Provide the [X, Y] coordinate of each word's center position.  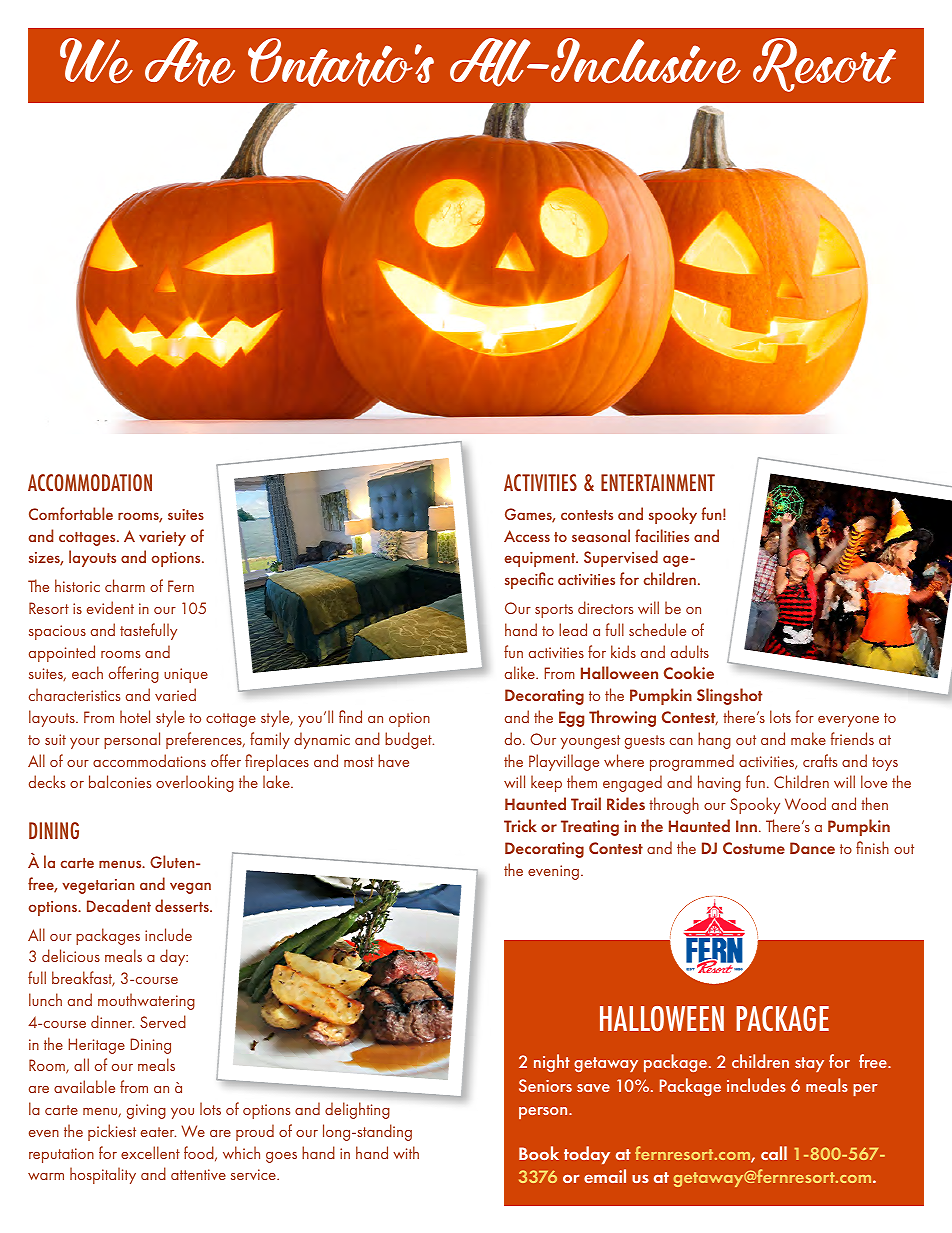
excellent [150, 1152]
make [808, 738]
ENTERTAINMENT [658, 482]
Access [527, 536]
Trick [520, 825]
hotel [135, 716]
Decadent [119, 905]
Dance [812, 848]
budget [409, 740]
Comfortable [71, 513]
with [406, 1152]
